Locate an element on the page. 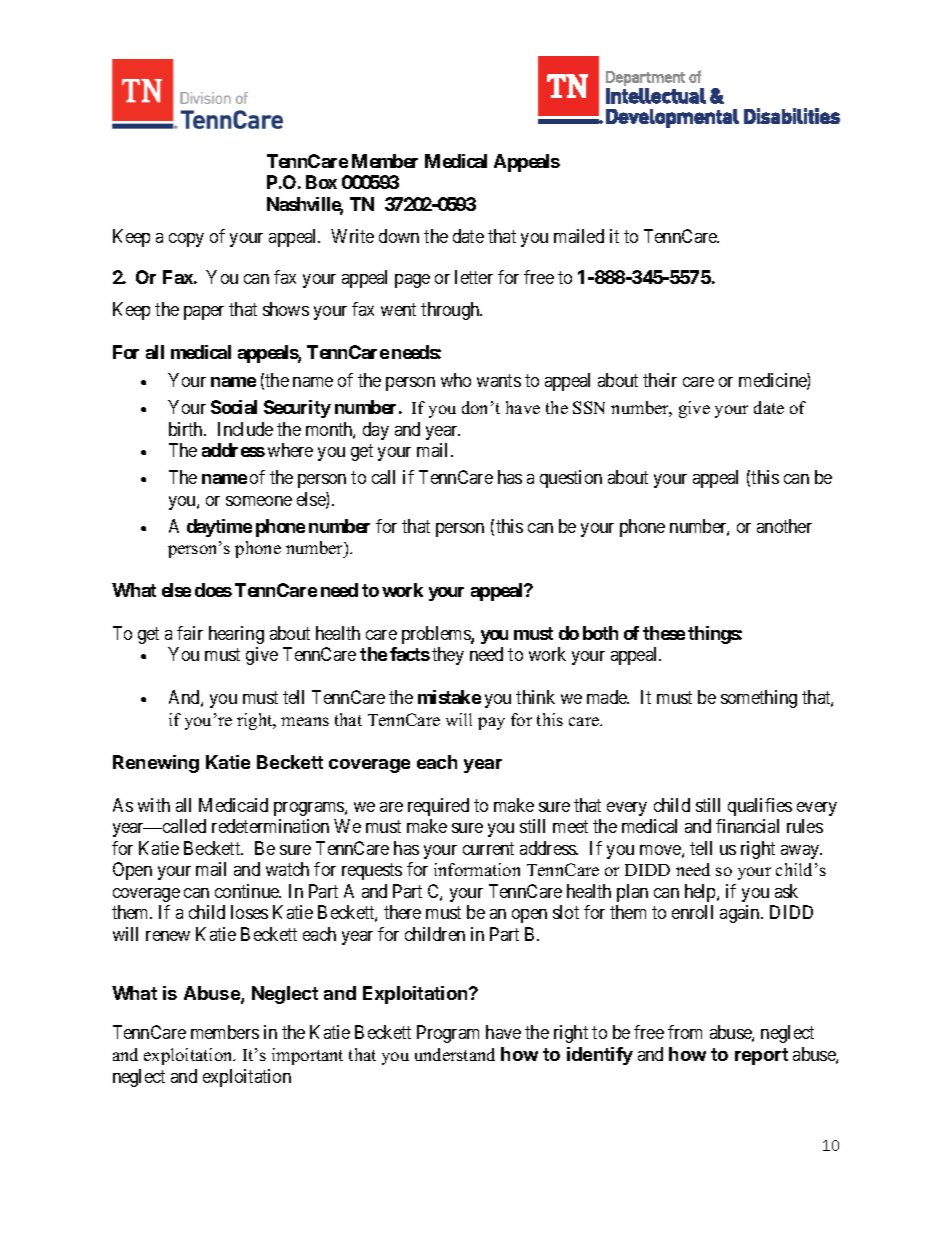 This document has width=952, height=1233. pay is located at coordinates (491, 723).
